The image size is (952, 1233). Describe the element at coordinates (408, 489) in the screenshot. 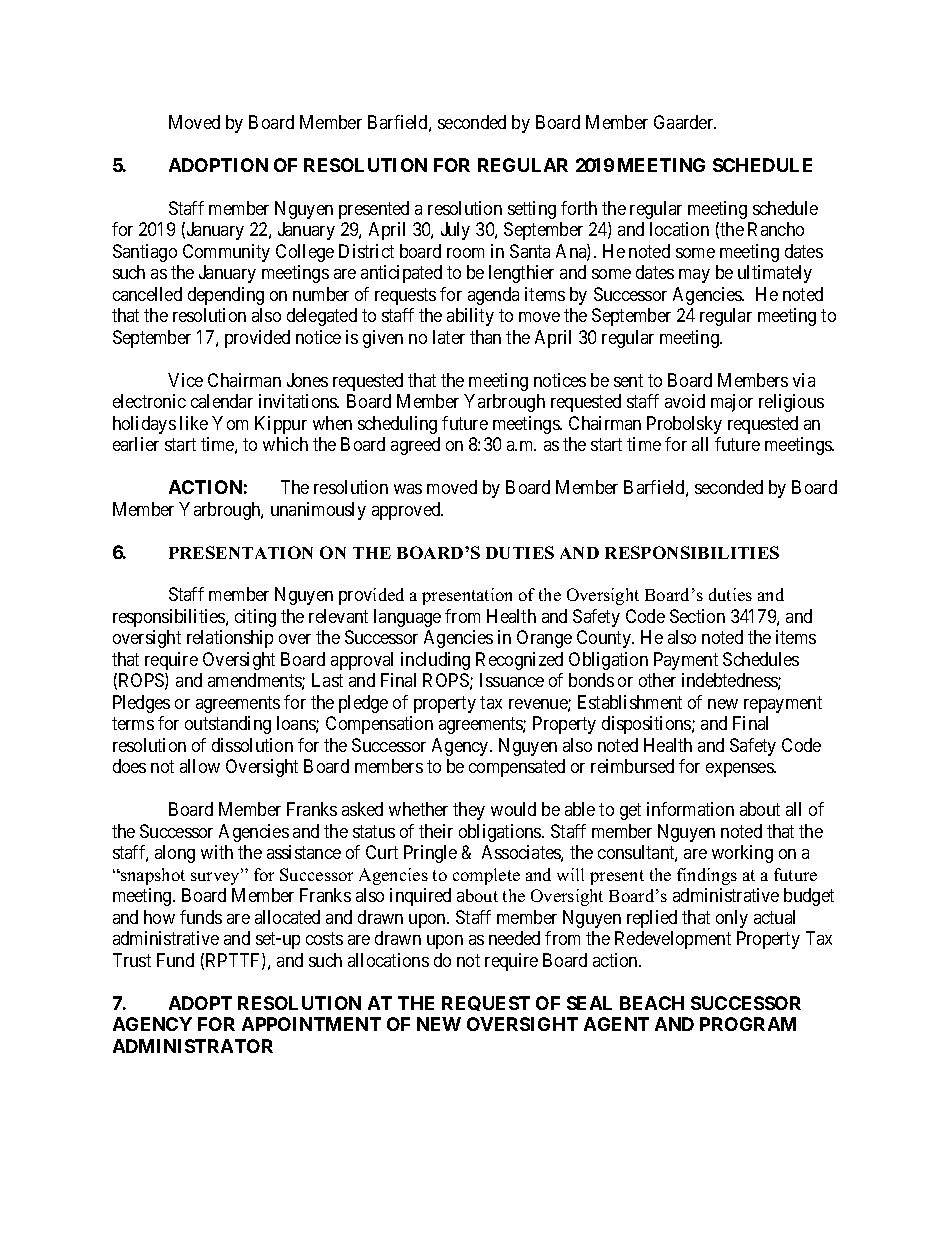

I see `was` at that location.
